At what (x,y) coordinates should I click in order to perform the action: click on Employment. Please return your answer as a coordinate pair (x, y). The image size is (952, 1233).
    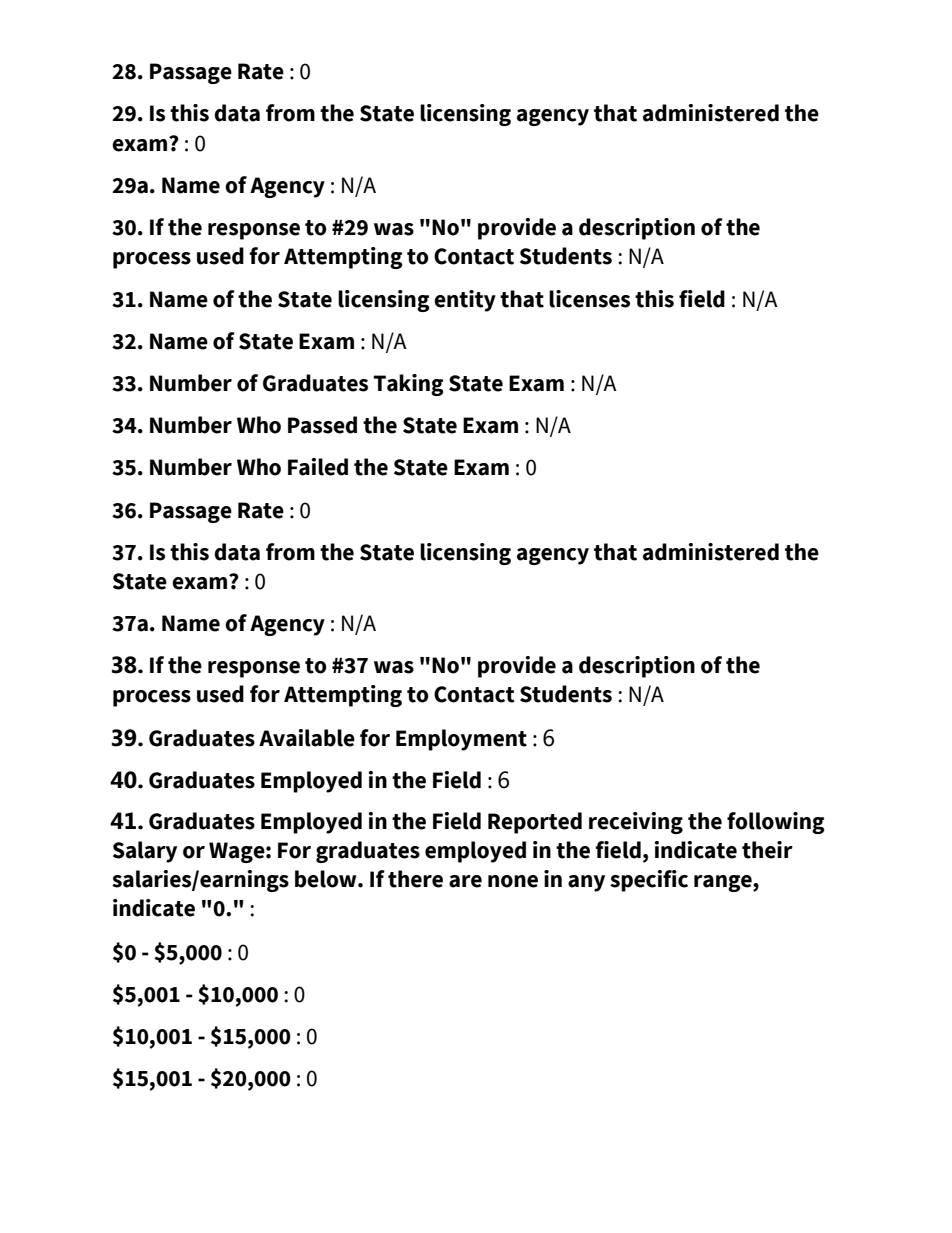
    Looking at the image, I should click on (461, 740).
